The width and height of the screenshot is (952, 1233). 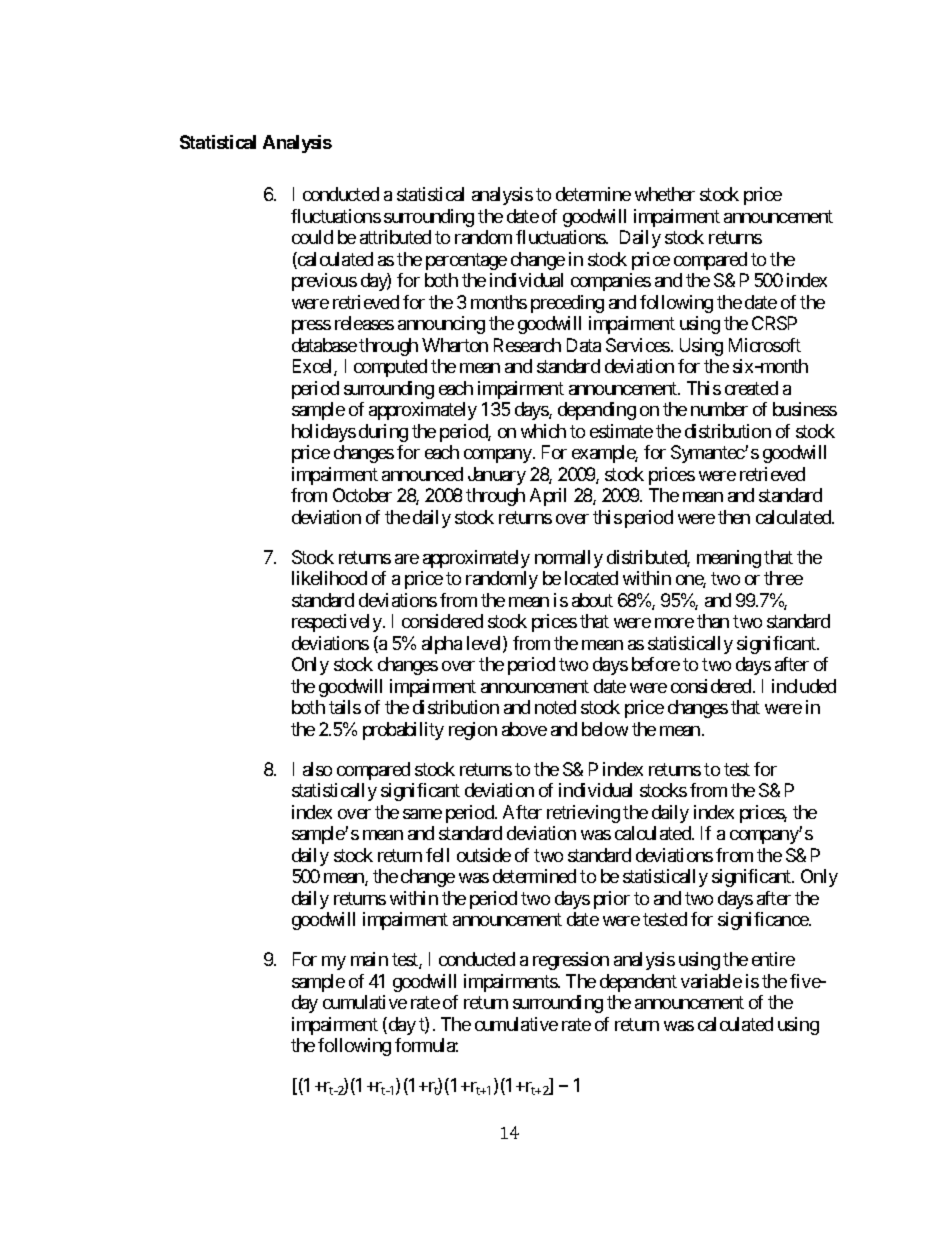 I want to click on attributed, so click(x=395, y=237).
